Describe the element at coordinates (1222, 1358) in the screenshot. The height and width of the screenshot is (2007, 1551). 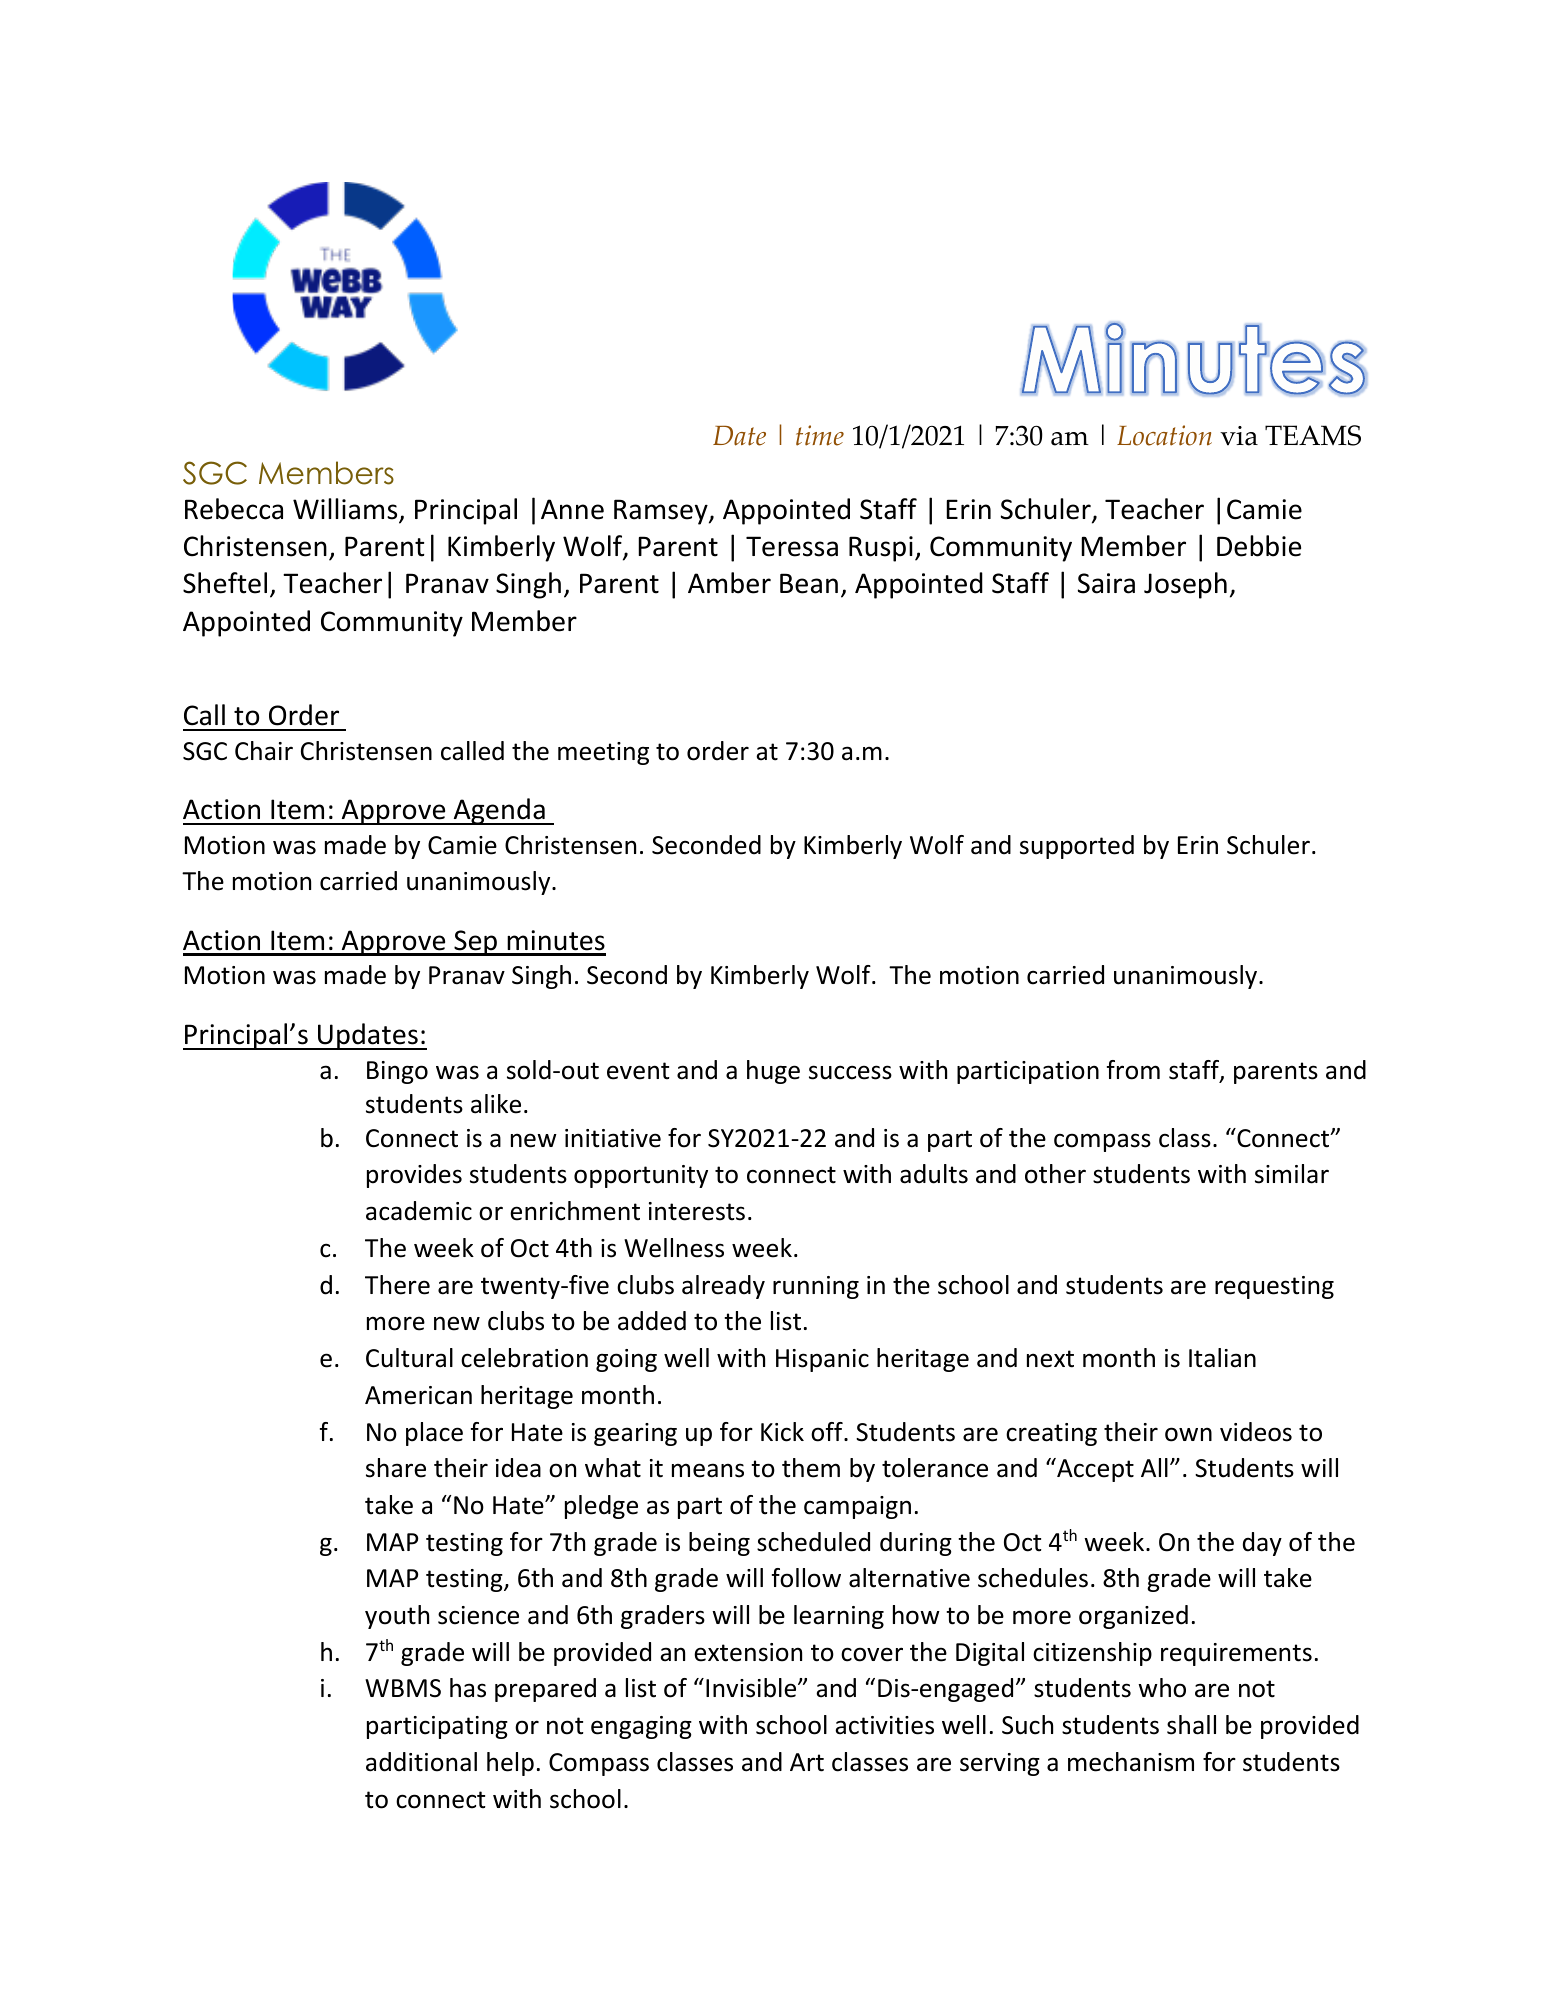
I see `Italian` at that location.
